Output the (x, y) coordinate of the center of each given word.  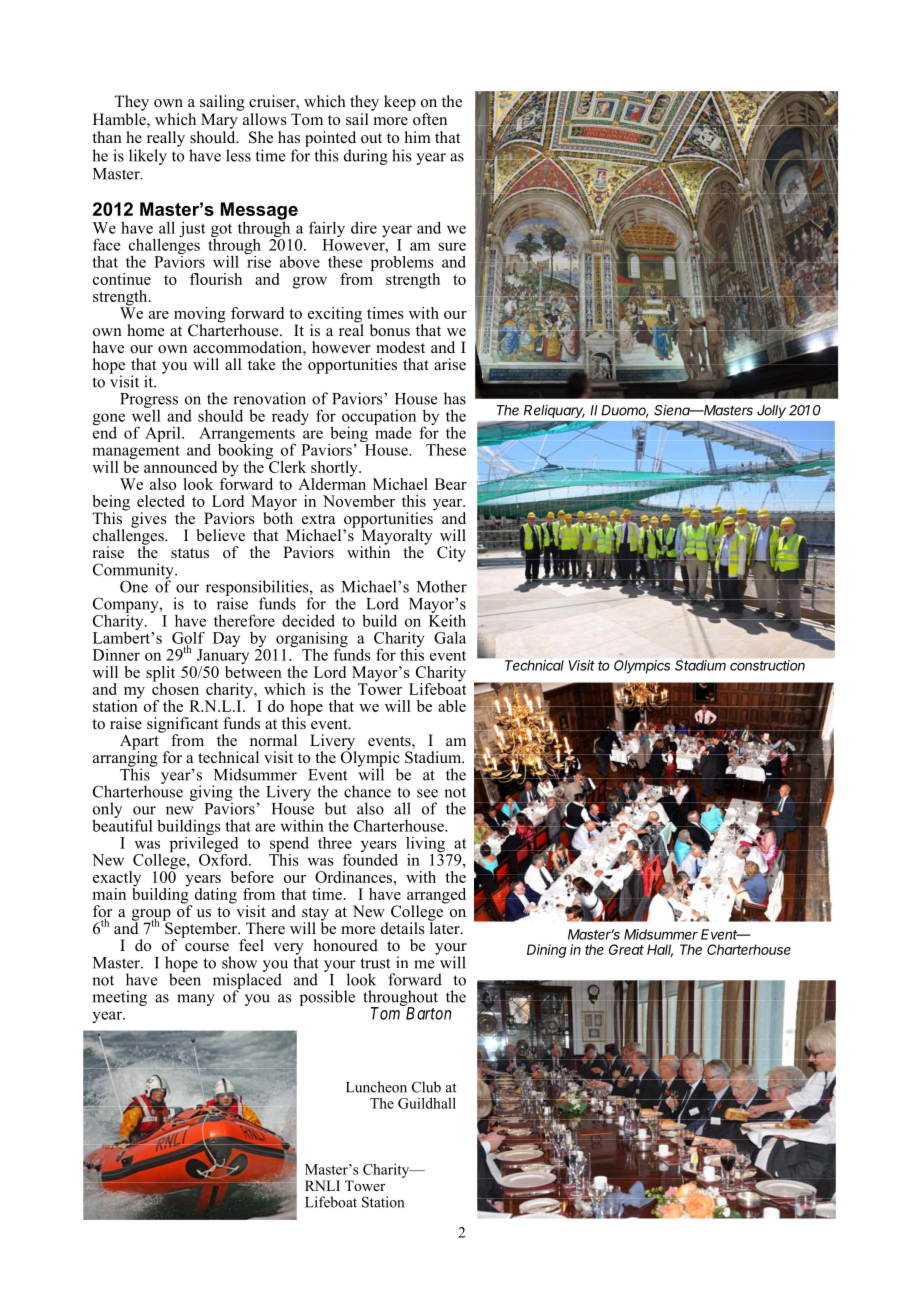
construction (767, 665)
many (196, 1000)
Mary (219, 121)
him (418, 137)
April (164, 434)
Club (426, 1087)
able (452, 706)
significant (182, 726)
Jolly (771, 411)
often (430, 119)
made (393, 431)
